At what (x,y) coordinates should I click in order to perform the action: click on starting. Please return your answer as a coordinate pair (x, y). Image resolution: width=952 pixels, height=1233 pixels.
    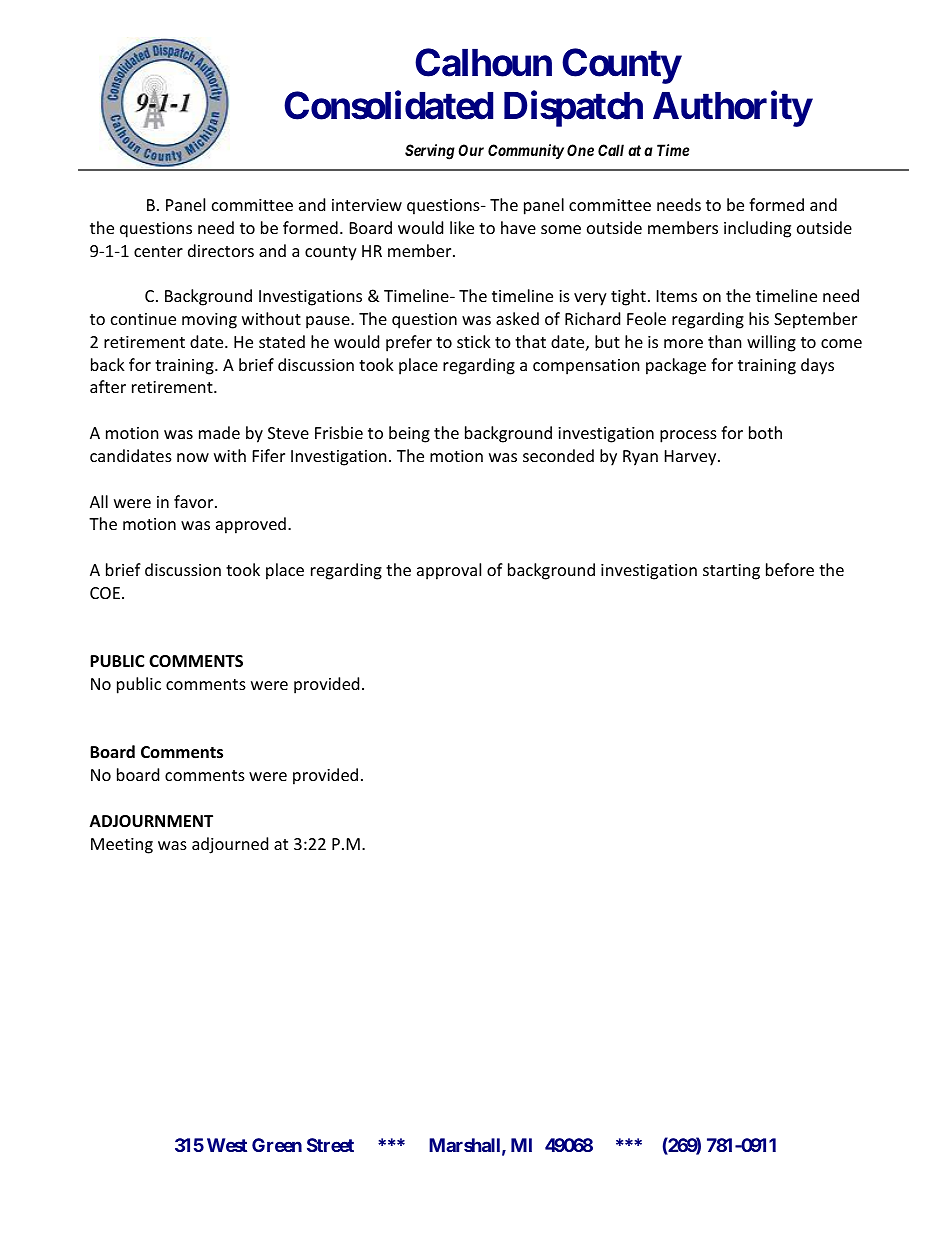
    Looking at the image, I should click on (731, 572).
